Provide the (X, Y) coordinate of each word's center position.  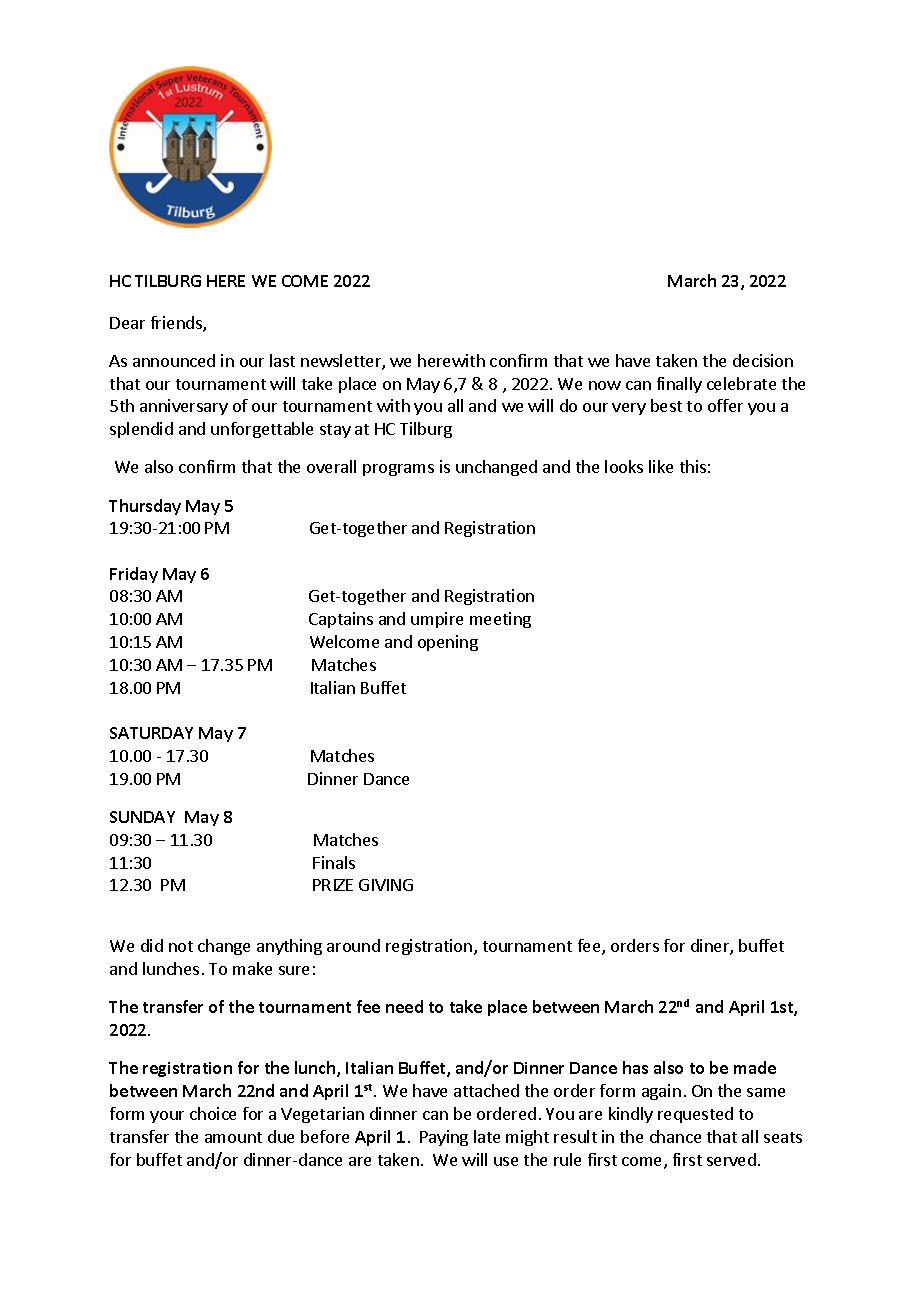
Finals (334, 862)
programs (398, 470)
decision (763, 360)
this (693, 466)
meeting (500, 620)
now (605, 385)
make (252, 968)
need (404, 1006)
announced (174, 360)
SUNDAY (142, 817)
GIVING (386, 885)
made (755, 1067)
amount (233, 1137)
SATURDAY (151, 733)
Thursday (145, 507)
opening (448, 643)
